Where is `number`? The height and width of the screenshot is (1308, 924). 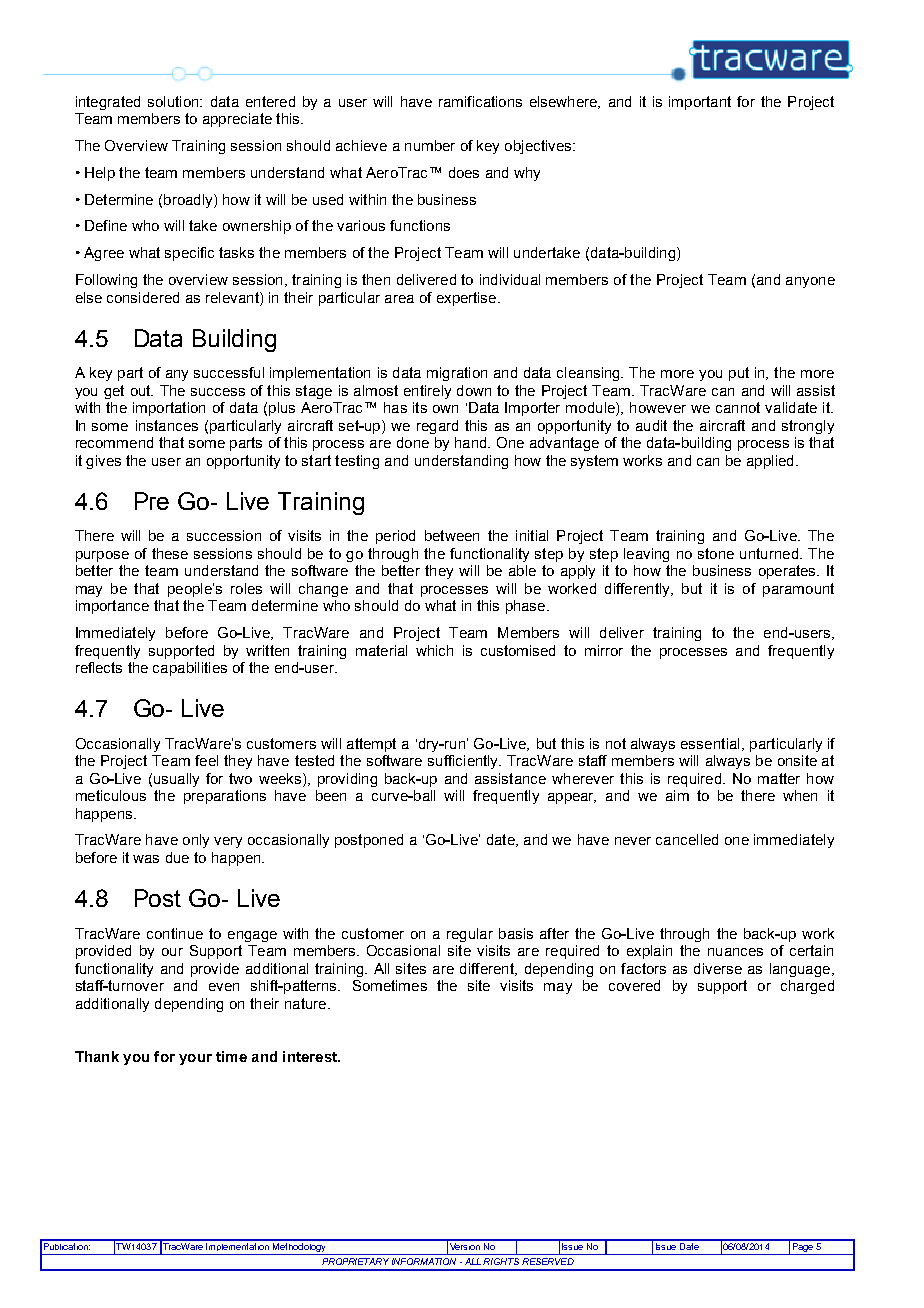
number is located at coordinates (430, 145).
